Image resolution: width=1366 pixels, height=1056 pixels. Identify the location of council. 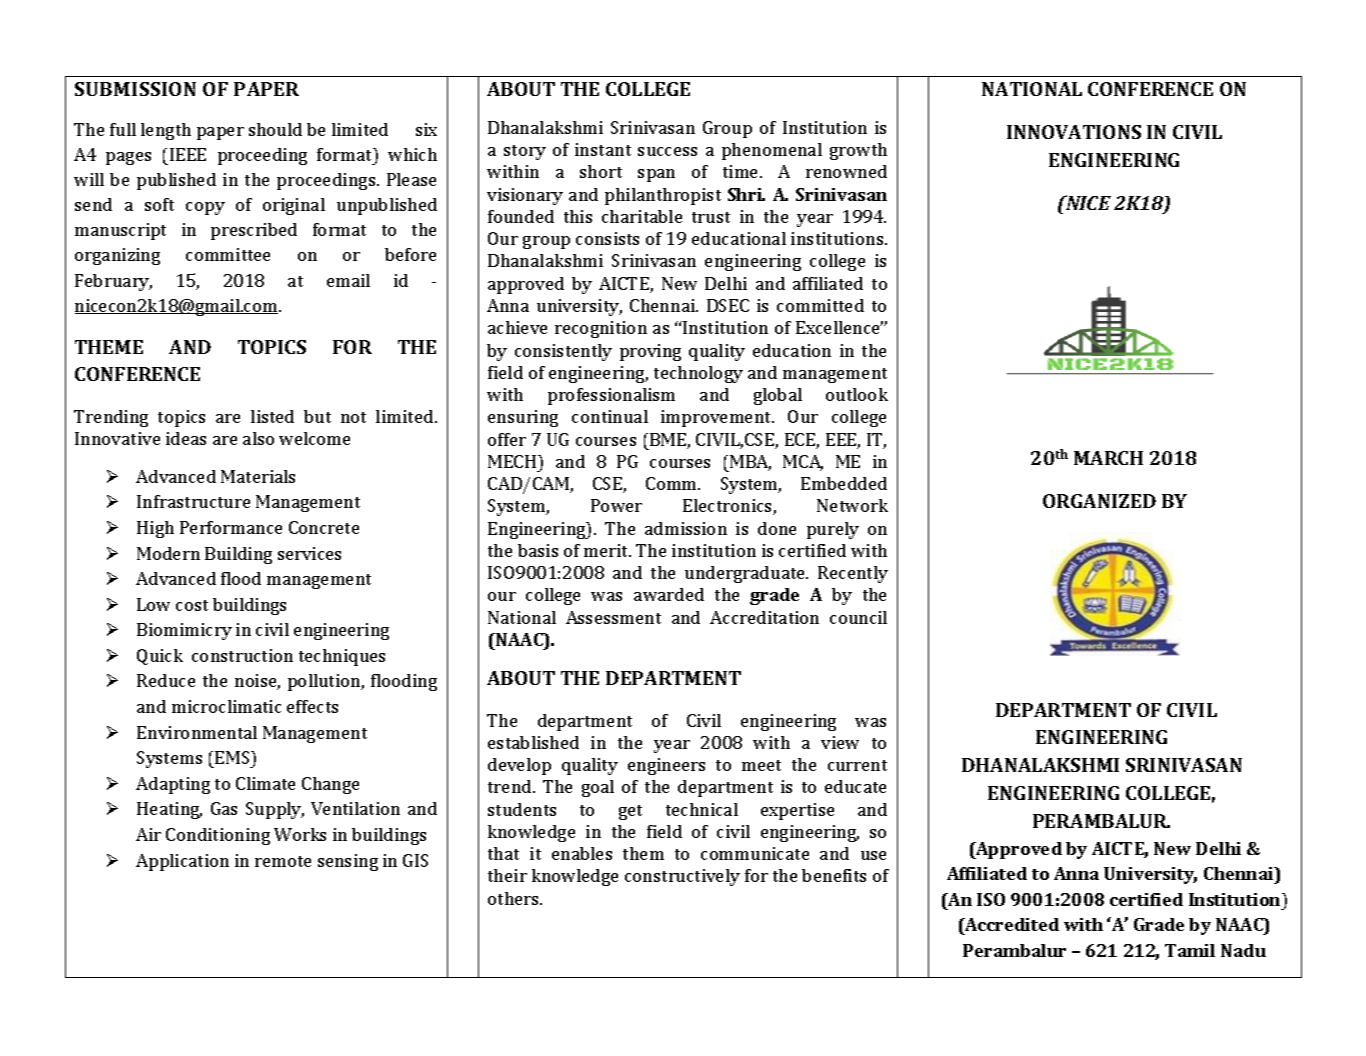
(858, 617).
